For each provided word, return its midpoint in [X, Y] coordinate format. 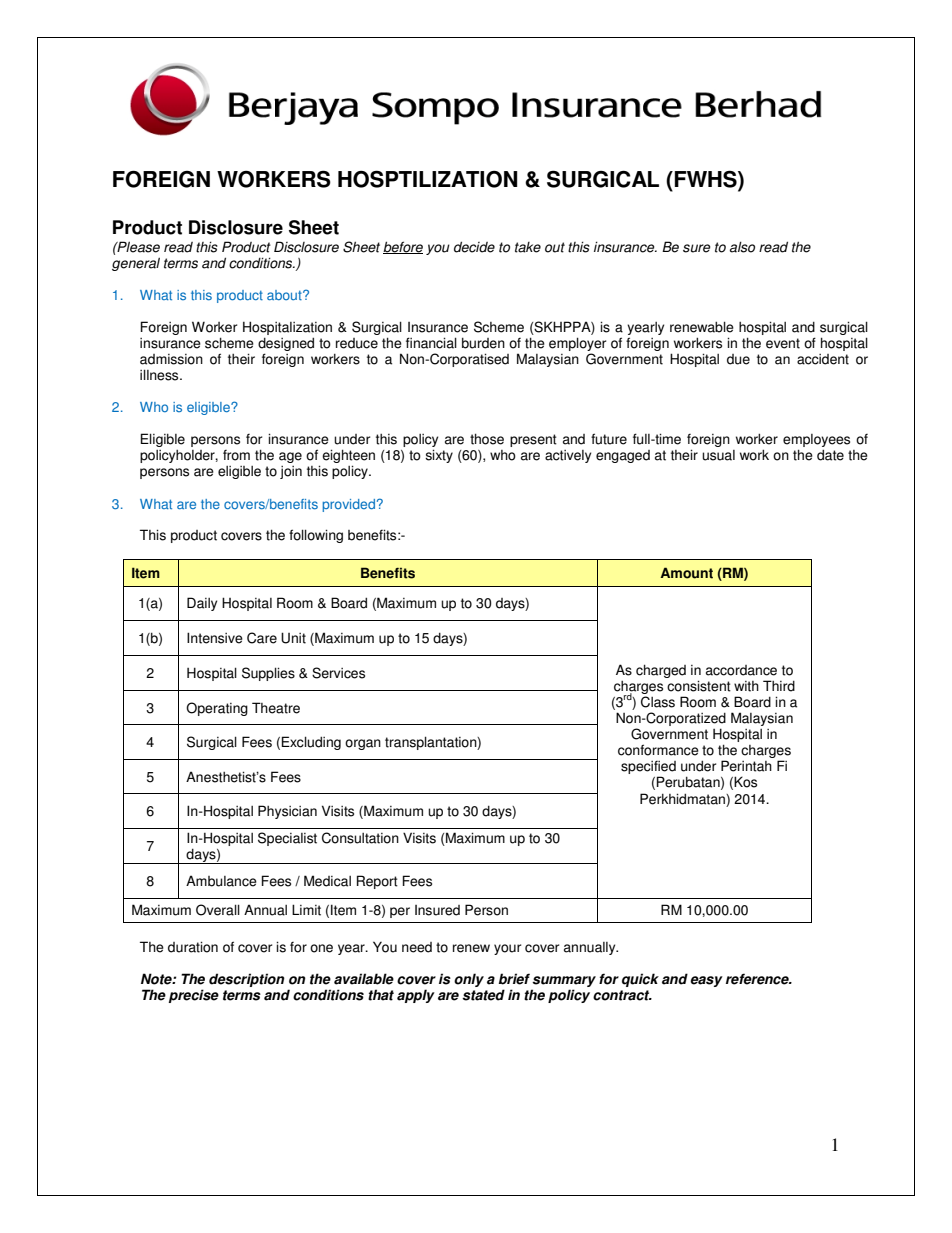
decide [474, 247]
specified [648, 769]
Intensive [215, 638]
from [236, 455]
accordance [741, 670]
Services [338, 673]
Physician [287, 812]
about [285, 295]
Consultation [360, 838]
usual [718, 455]
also [742, 247]
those [487, 439]
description [247, 980]
